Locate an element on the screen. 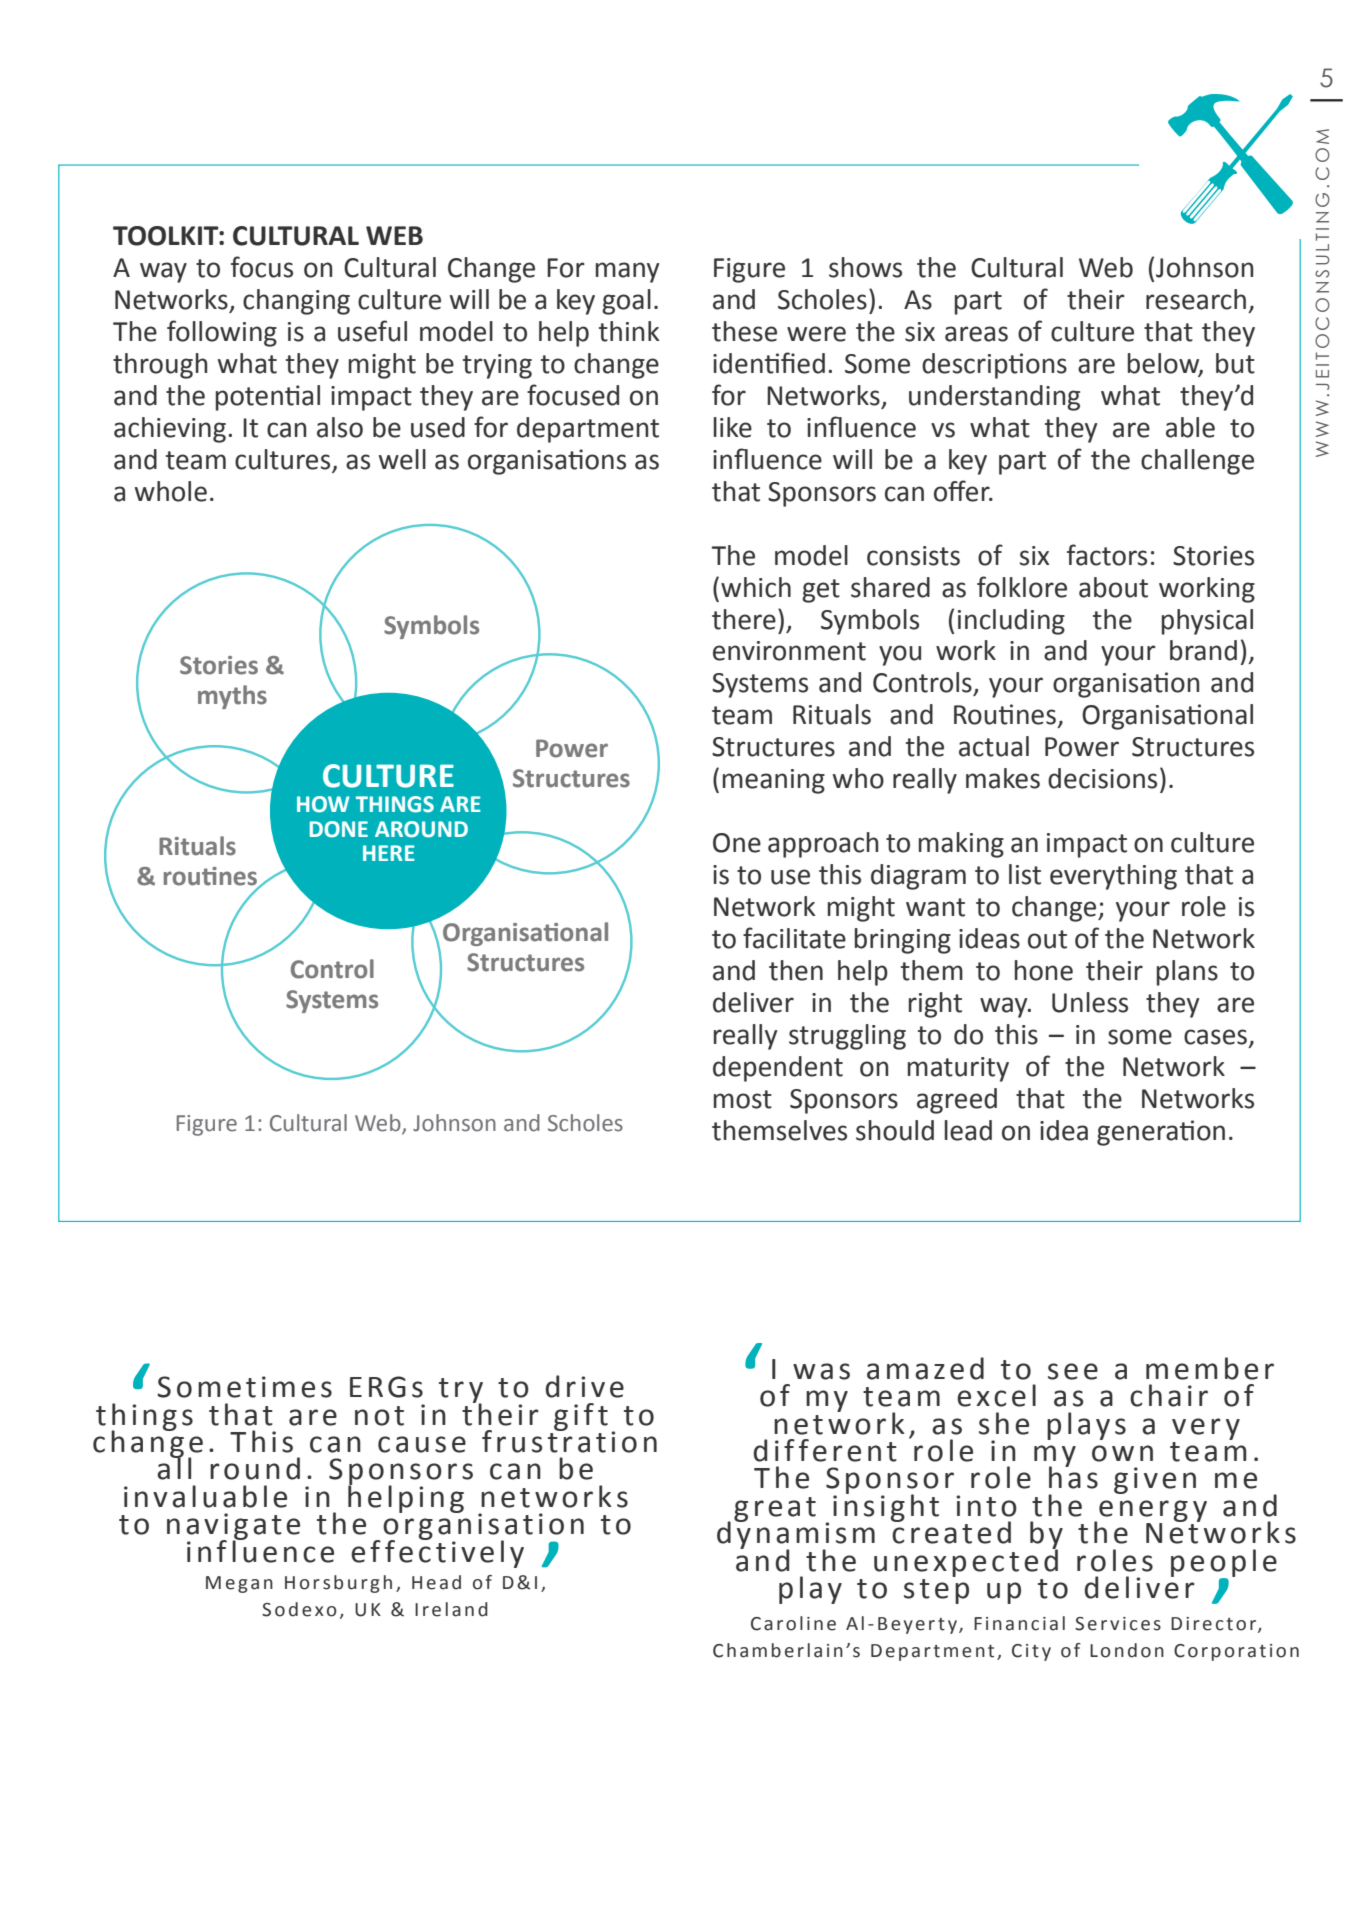 The image size is (1359, 1922). Ireland is located at coordinates (451, 1609).
